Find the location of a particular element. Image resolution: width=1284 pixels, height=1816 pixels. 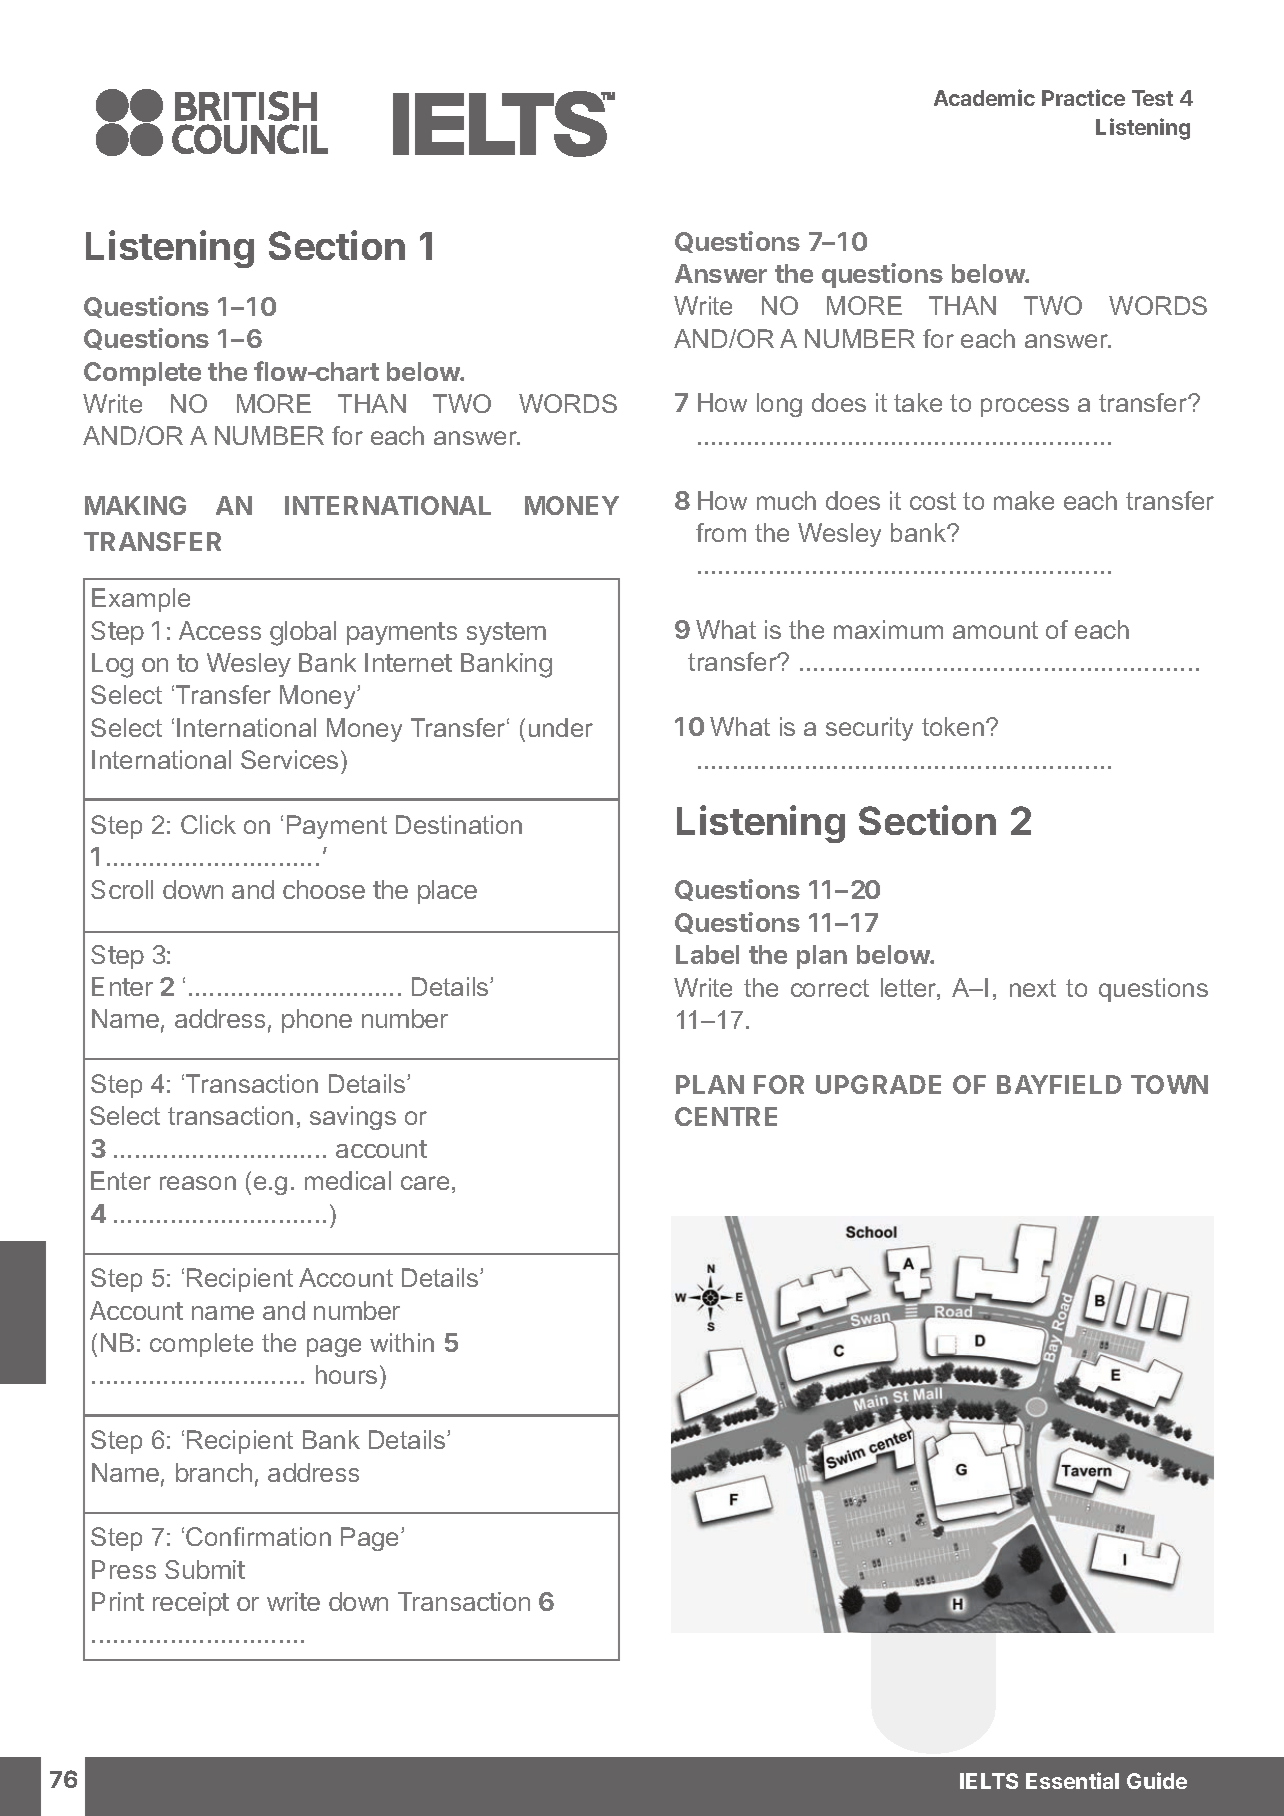

MAKING is located at coordinates (135, 505).
